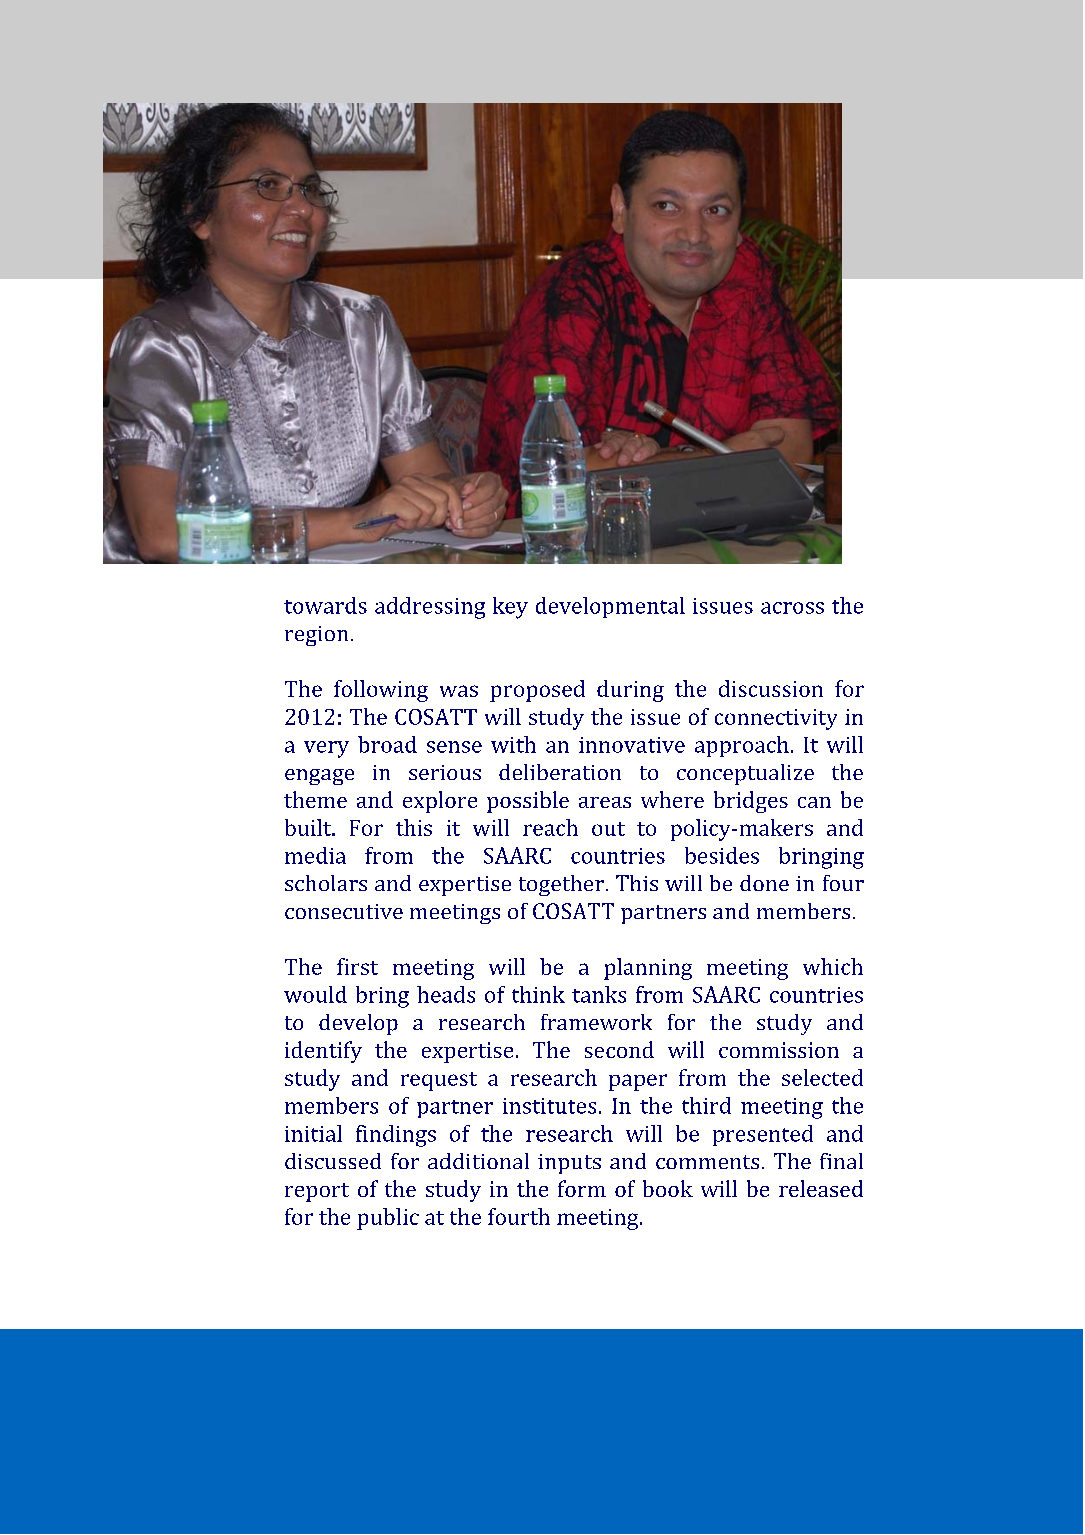  What do you see at coordinates (323, 1052) in the page?
I see `identify` at bounding box center [323, 1052].
